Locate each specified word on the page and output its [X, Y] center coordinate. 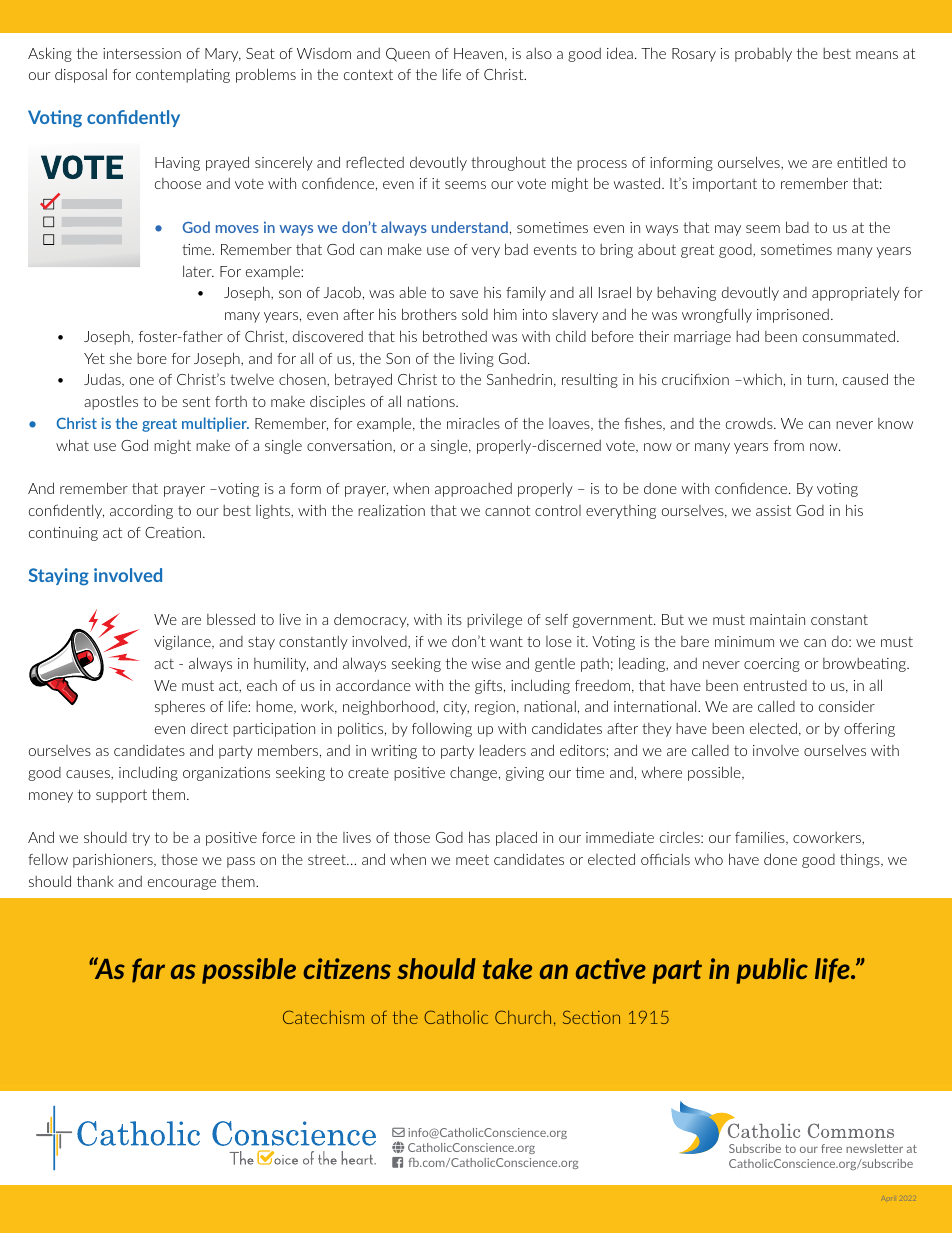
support [121, 796]
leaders [503, 750]
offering [869, 730]
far [148, 970]
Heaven [478, 53]
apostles [111, 402]
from [789, 445]
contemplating [183, 75]
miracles [473, 423]
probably [763, 55]
